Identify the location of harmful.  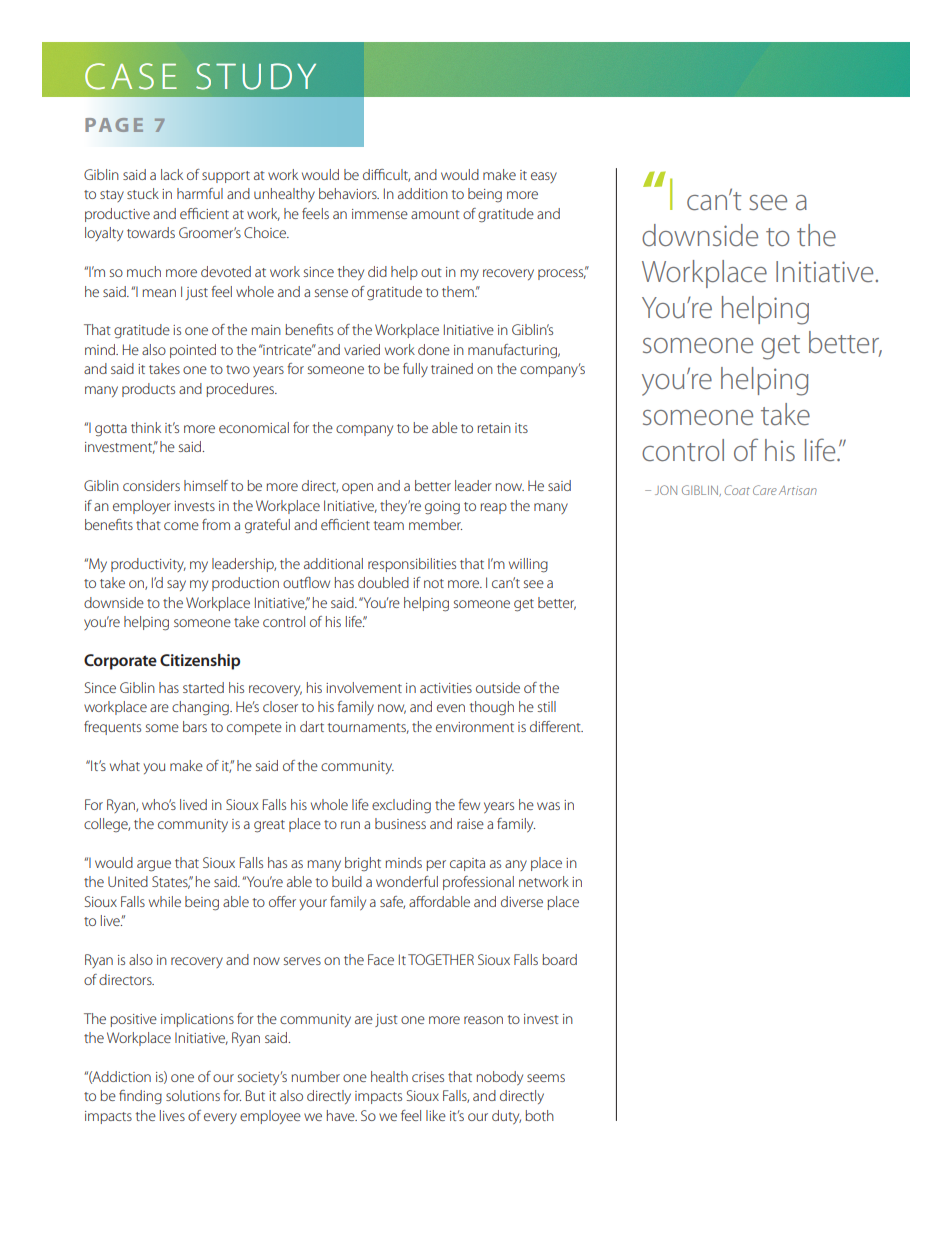
(200, 193).
